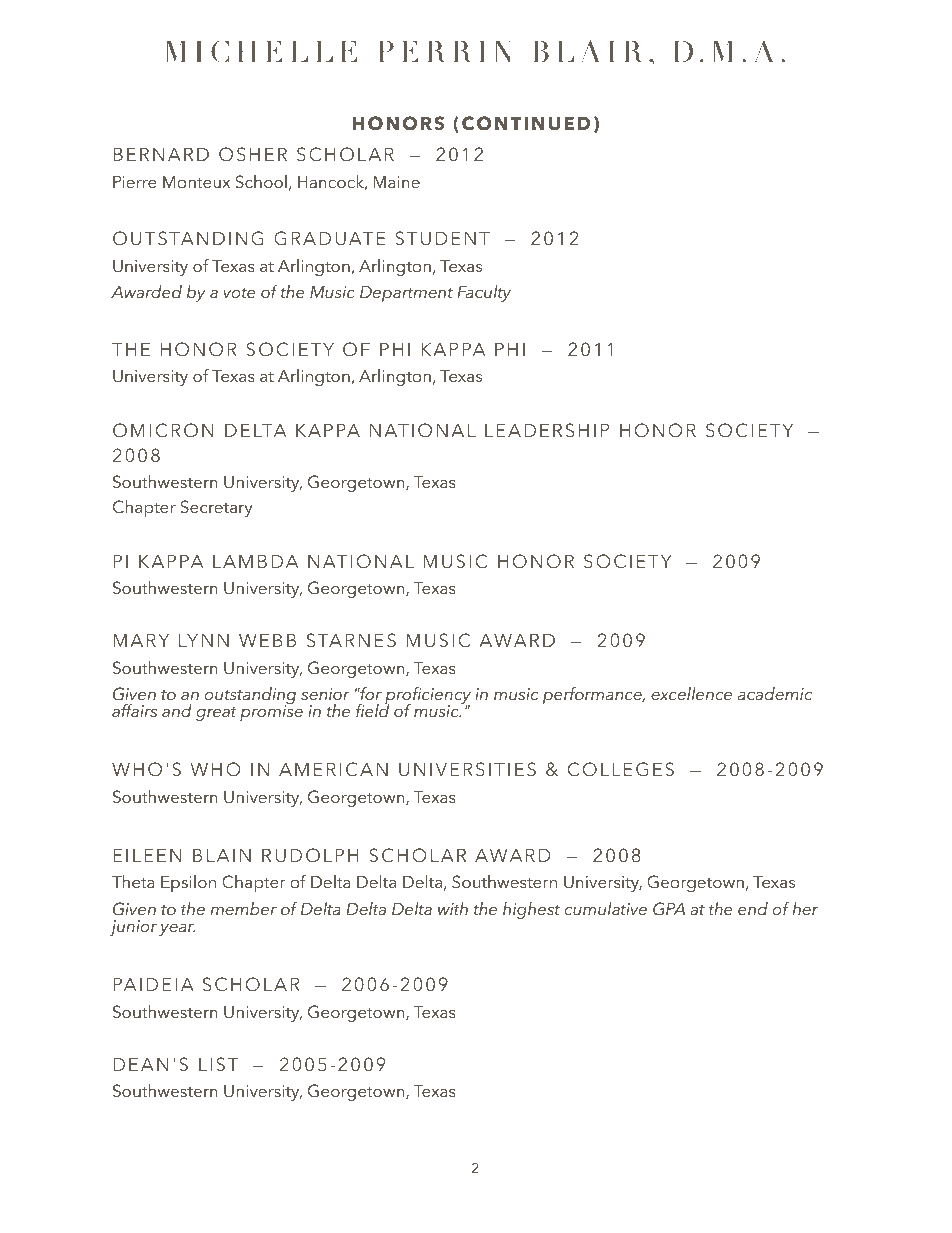  I want to click on vote, so click(239, 292).
